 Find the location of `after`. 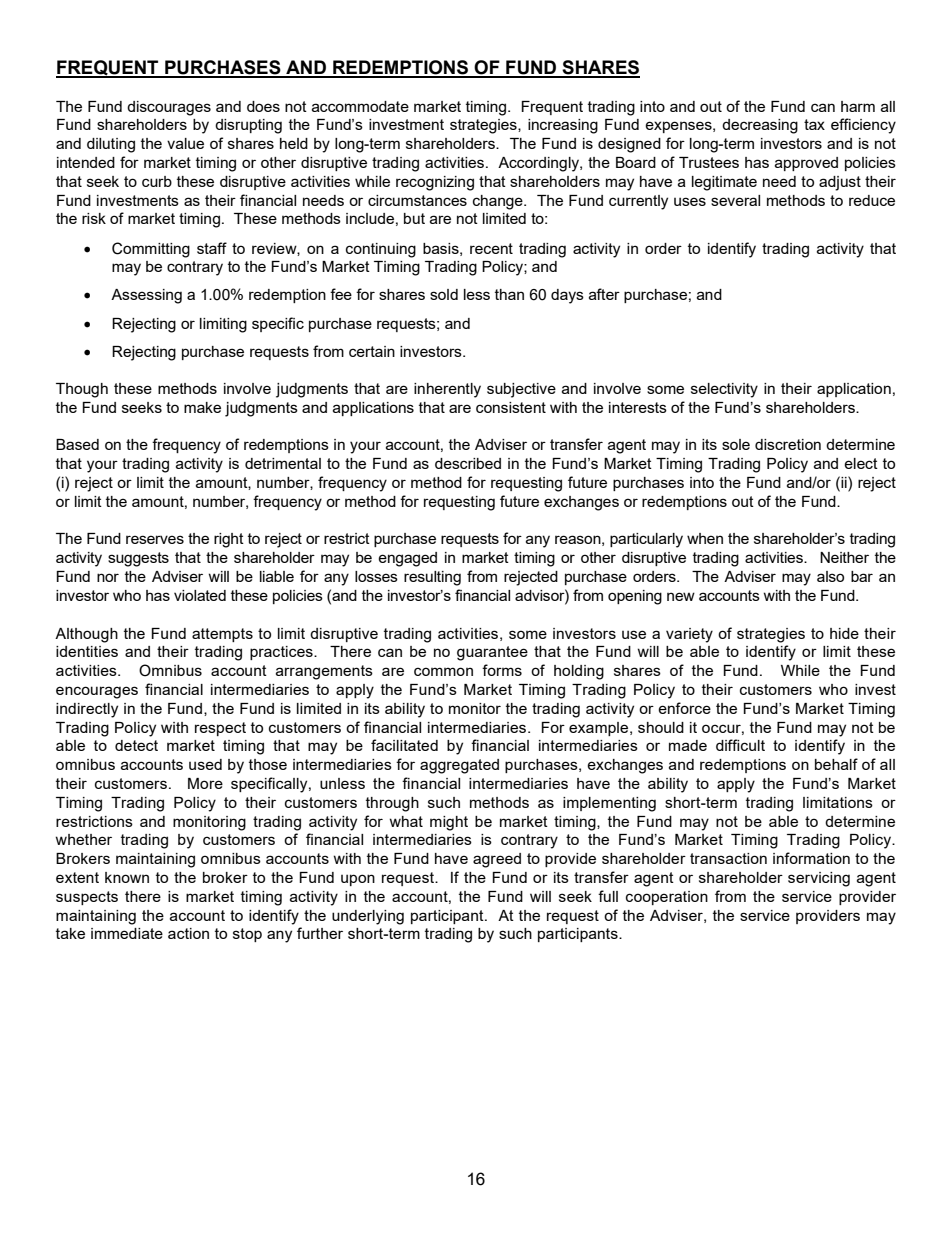

after is located at coordinates (604, 294).
